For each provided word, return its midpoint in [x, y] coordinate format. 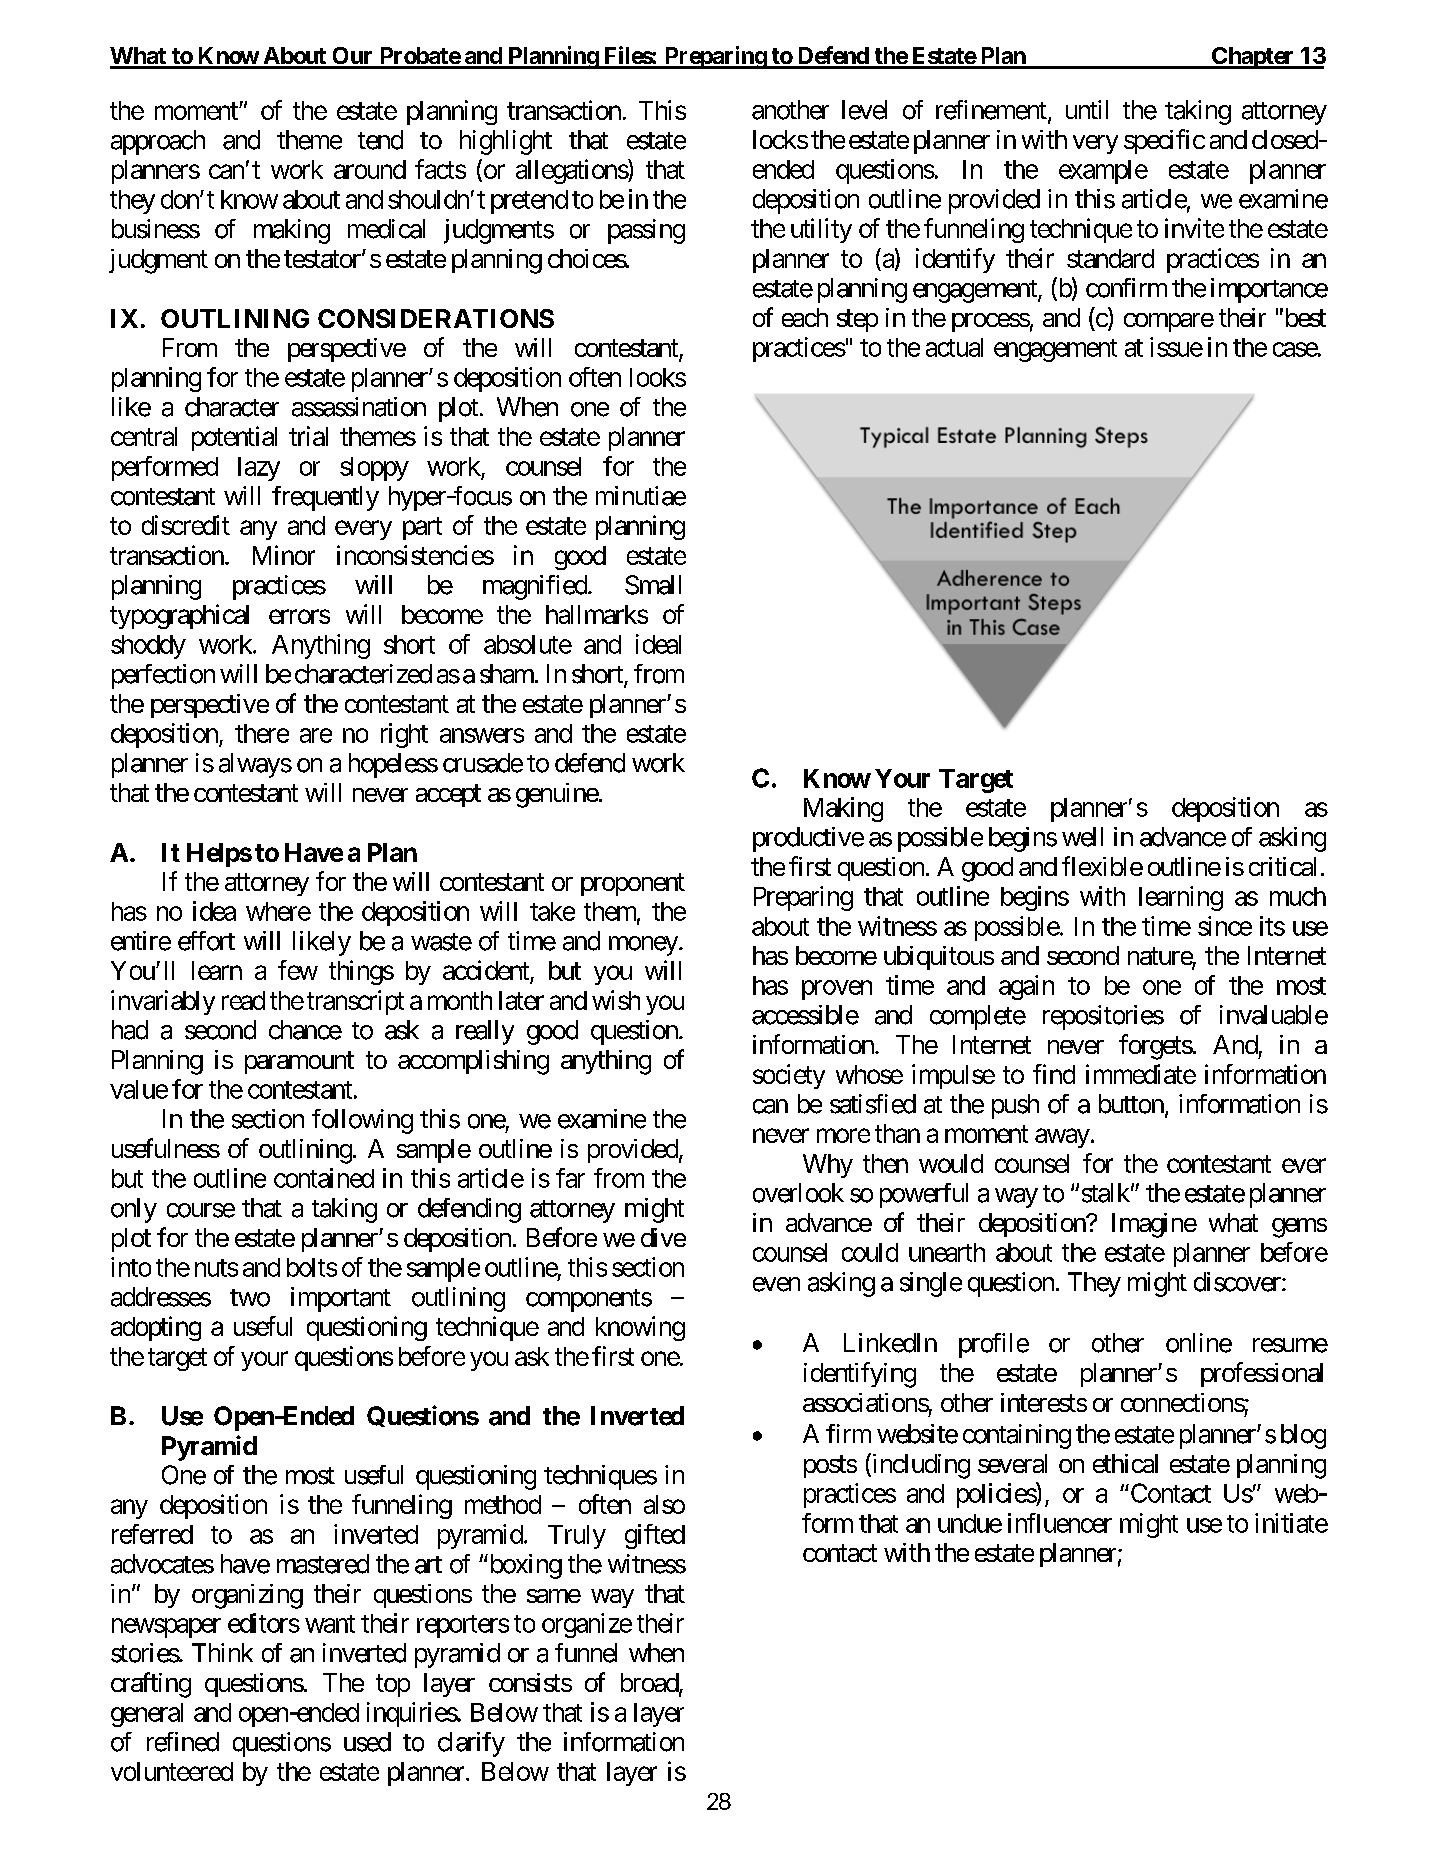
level [864, 110]
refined [183, 1742]
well [1082, 837]
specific [1164, 141]
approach [158, 142]
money [643, 946]
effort [206, 941]
